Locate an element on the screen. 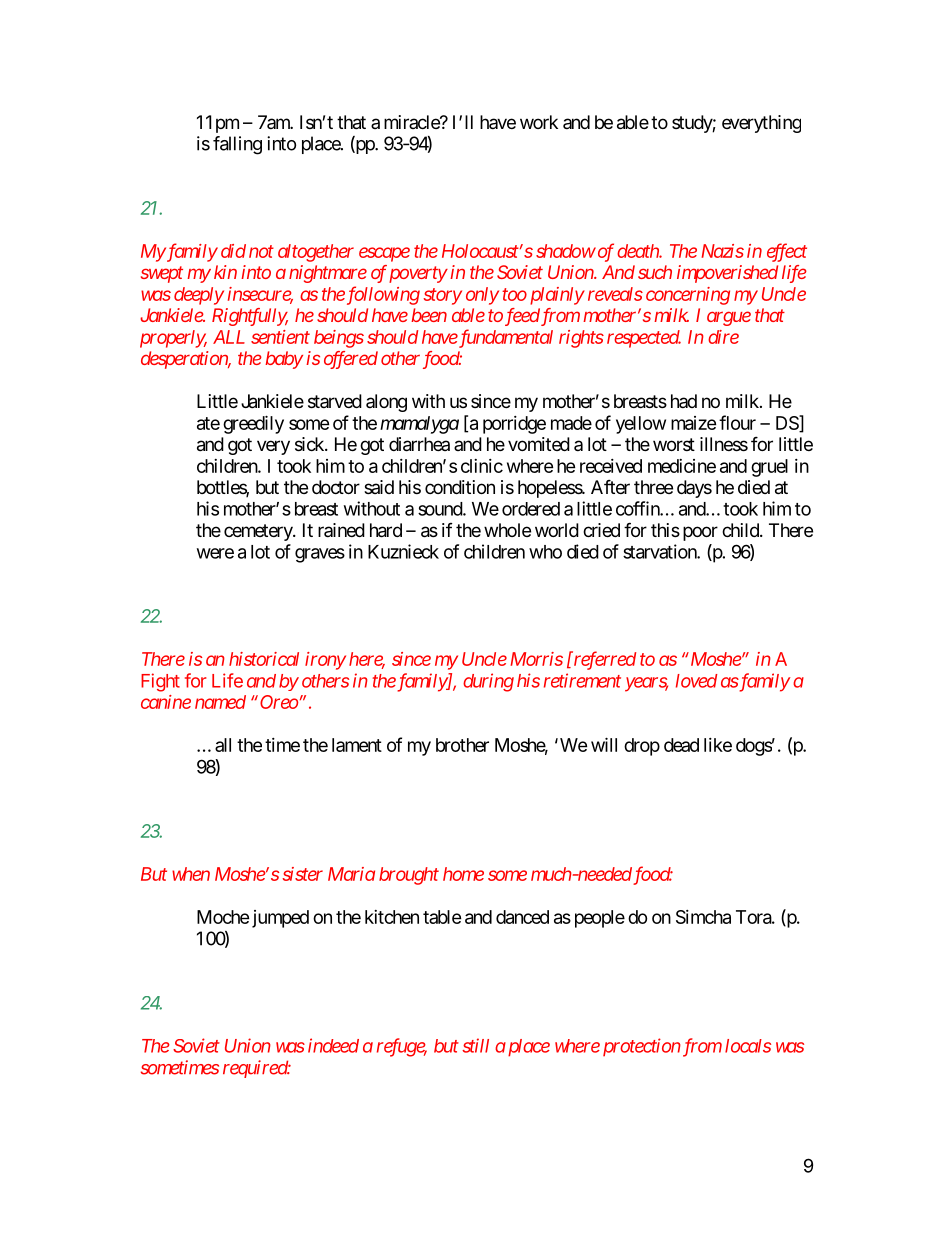  work is located at coordinates (539, 122).
